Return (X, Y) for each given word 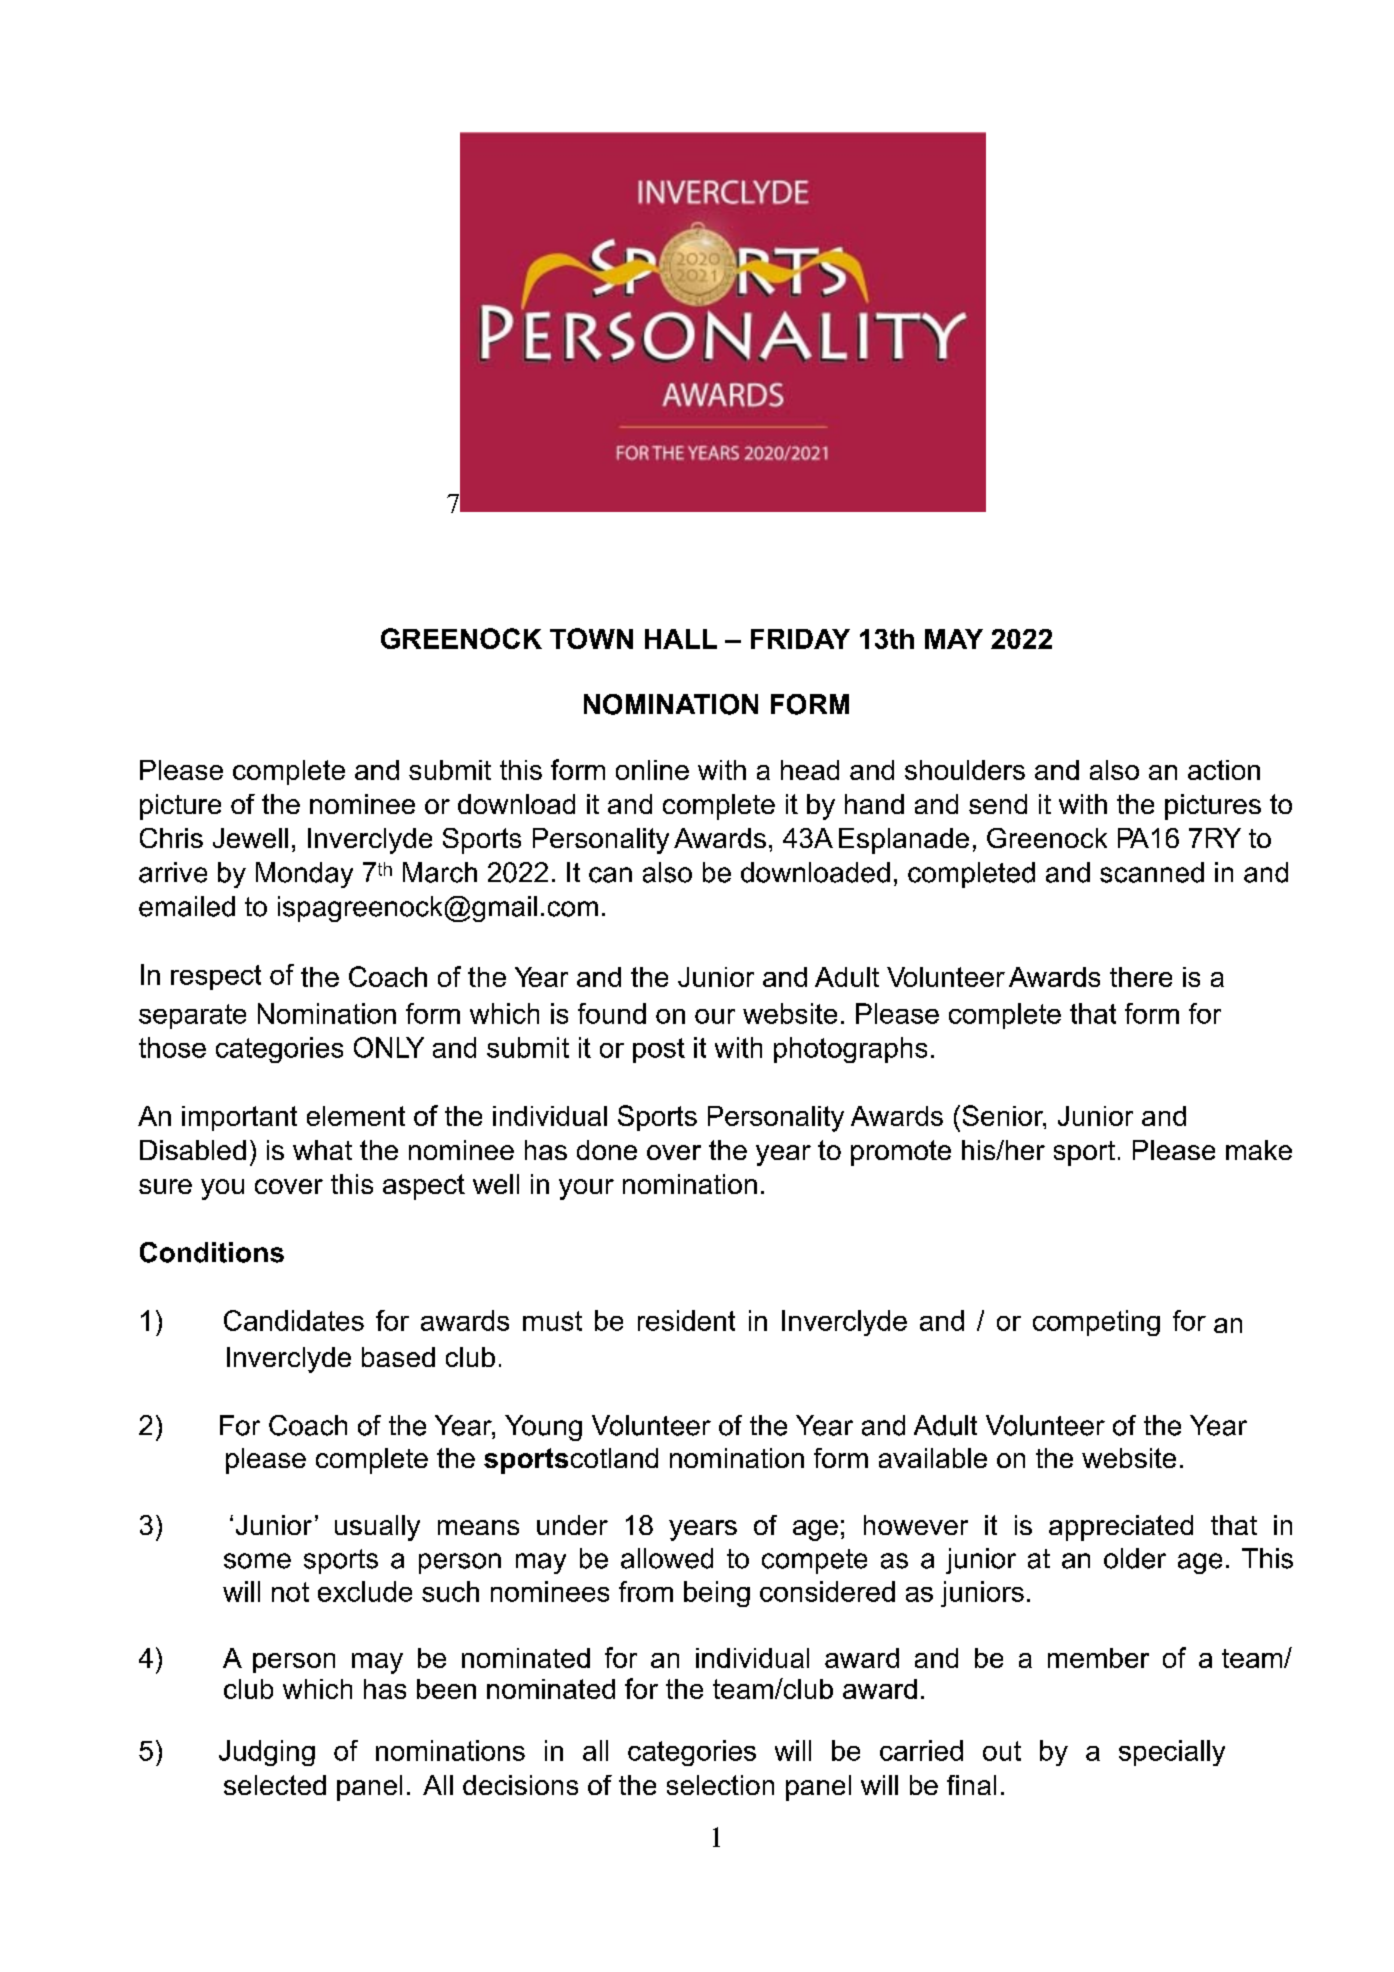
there (1141, 977)
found (612, 1013)
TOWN (591, 638)
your (586, 1189)
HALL (681, 639)
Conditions (212, 1252)
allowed (667, 1558)
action (1224, 770)
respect (216, 977)
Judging (267, 1753)
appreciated (1121, 1528)
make (1259, 1150)
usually (377, 1528)
